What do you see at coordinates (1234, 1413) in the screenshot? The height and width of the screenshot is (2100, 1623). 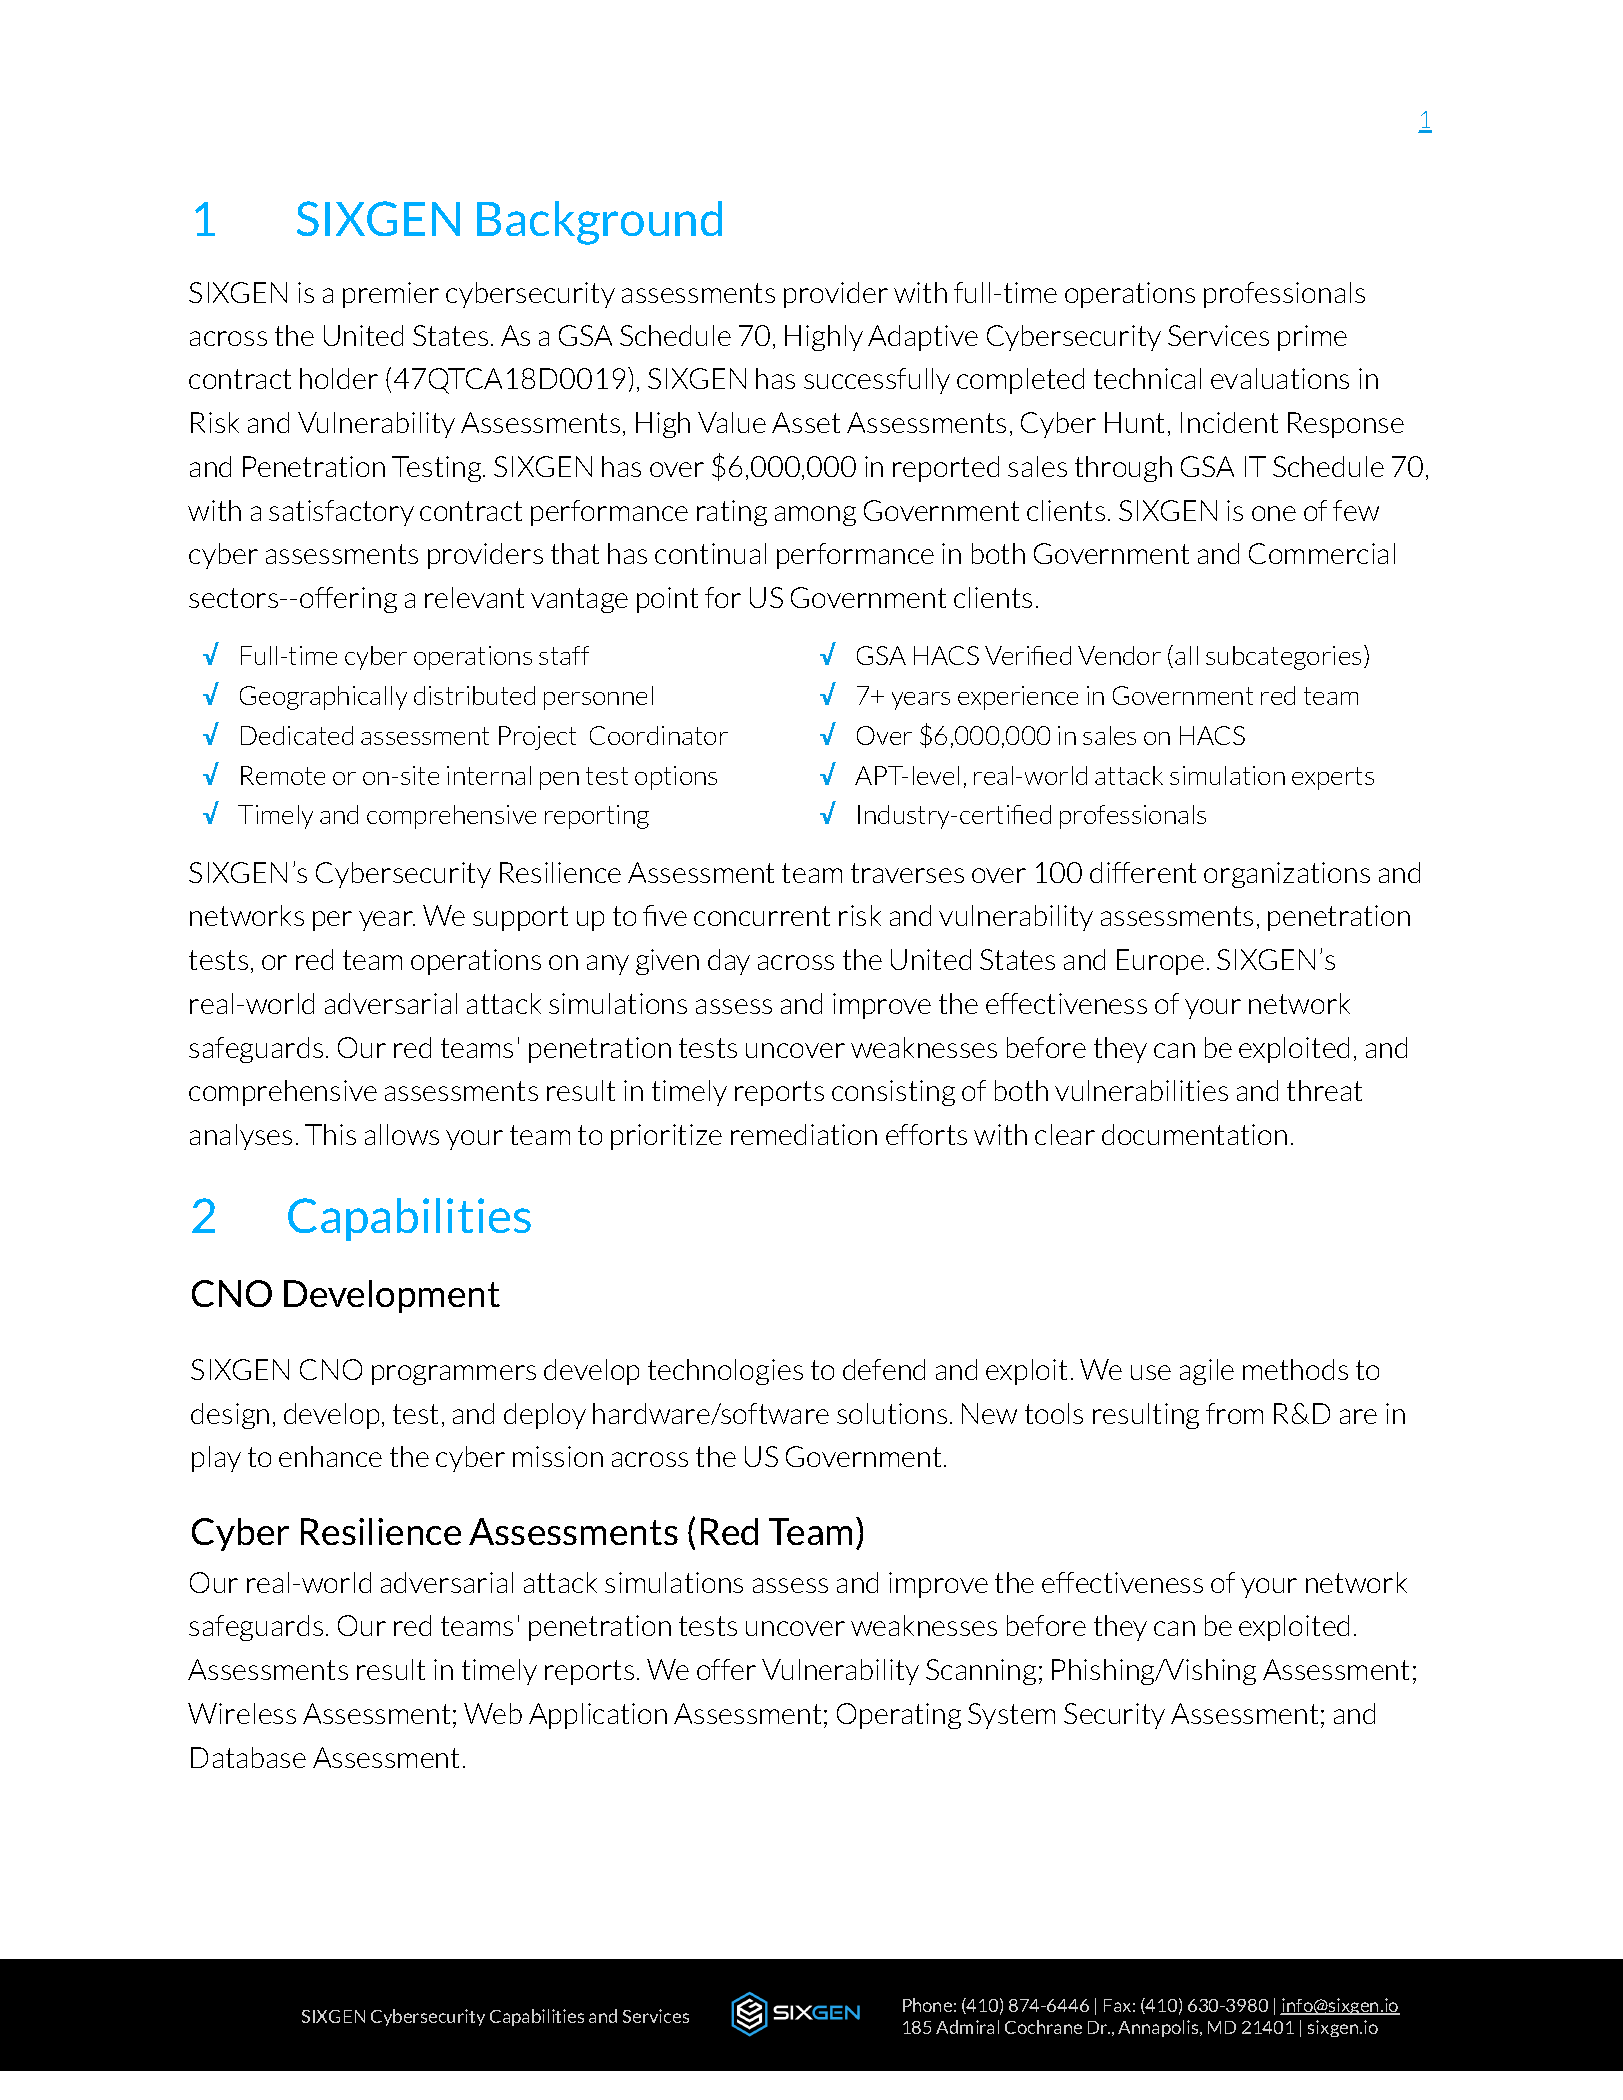 I see `from` at bounding box center [1234, 1413].
